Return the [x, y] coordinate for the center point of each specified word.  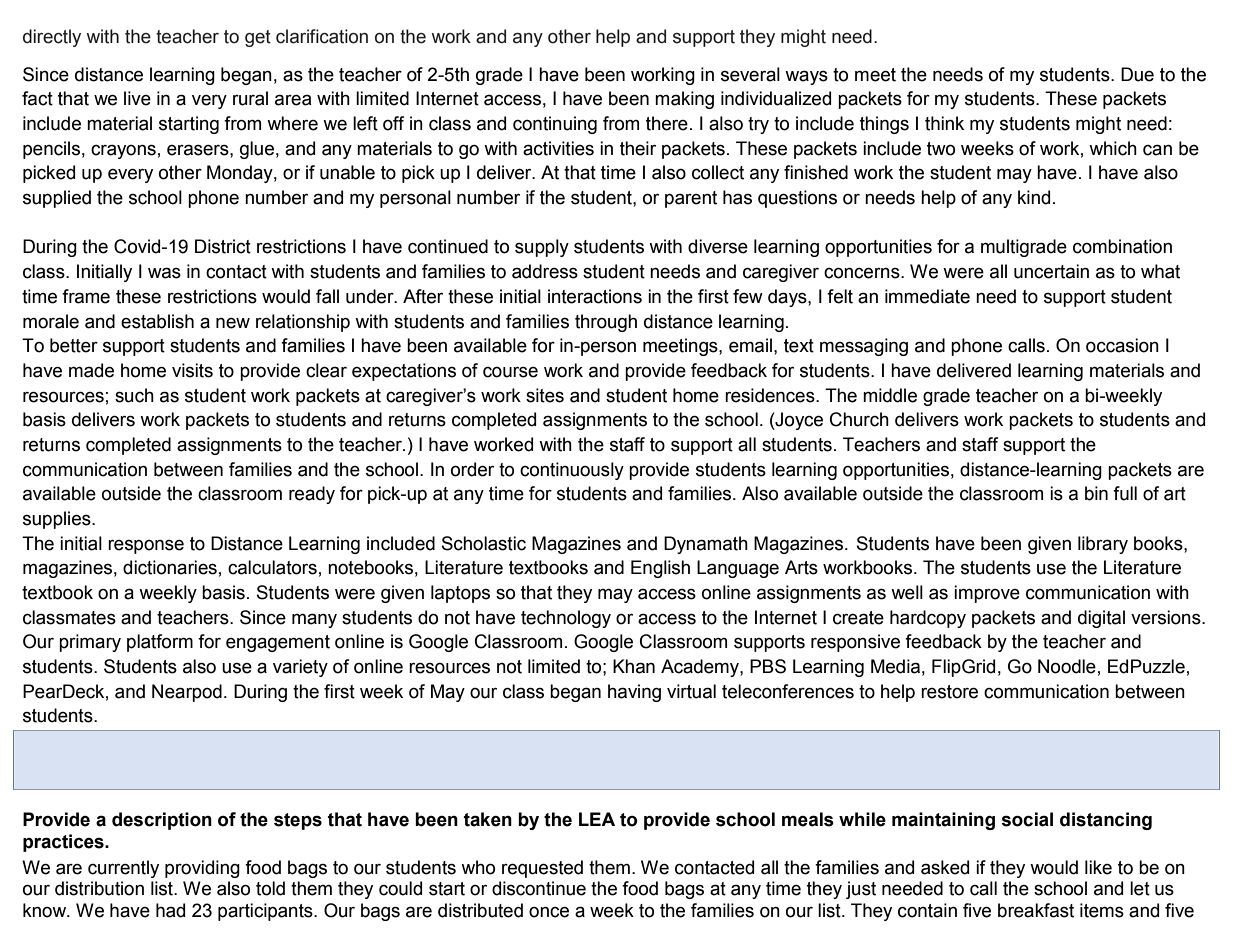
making [684, 100]
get [258, 38]
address [545, 271]
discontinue [539, 888]
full [1125, 493]
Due [1137, 74]
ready [312, 495]
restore [949, 692]
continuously [572, 471]
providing [202, 869]
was [164, 273]
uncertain [1051, 271]
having [634, 693]
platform [160, 643]
